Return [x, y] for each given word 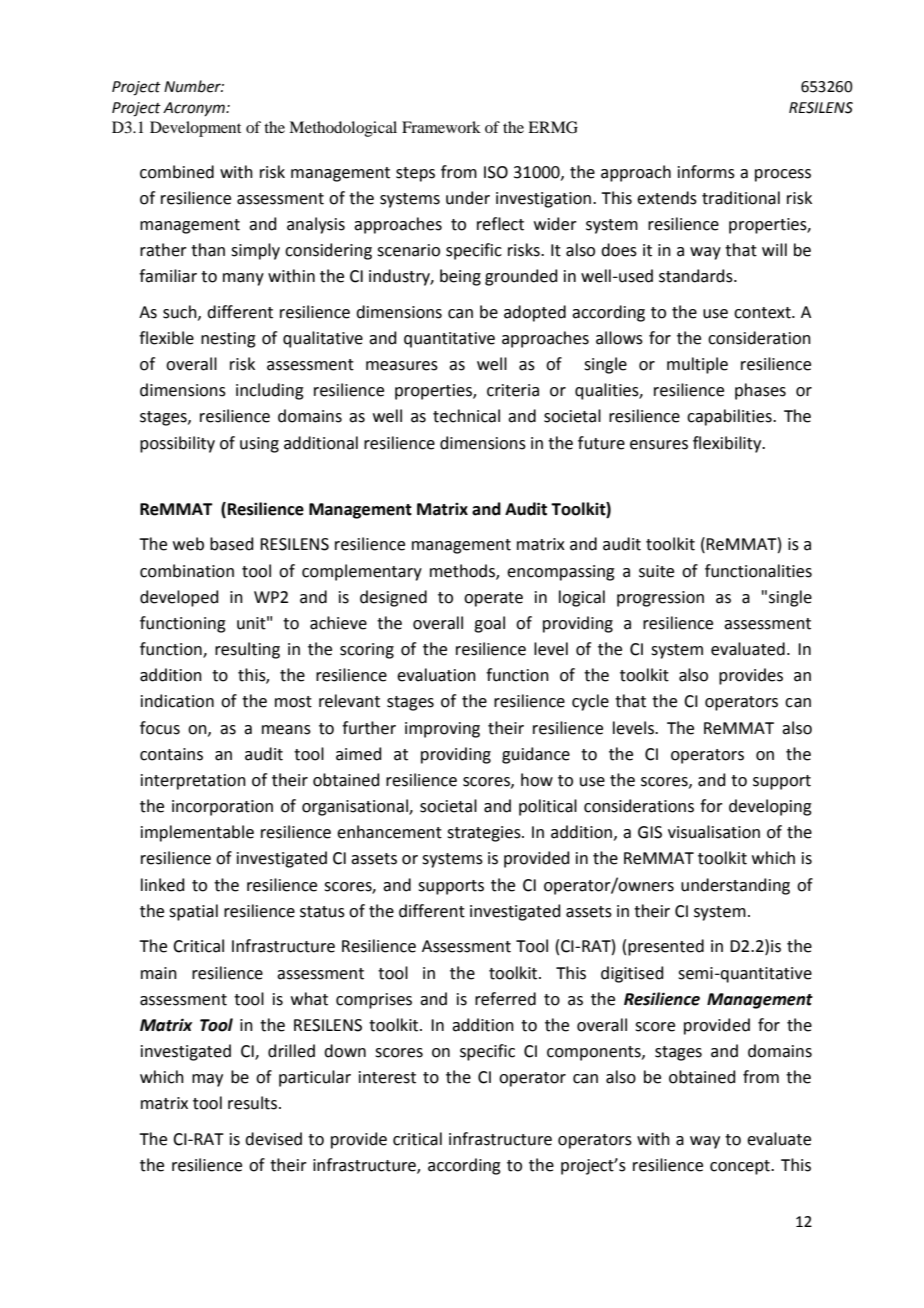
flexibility [728, 444]
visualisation [714, 832]
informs [706, 172]
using [259, 445]
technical [466, 416]
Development [195, 129]
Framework [441, 127]
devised [273, 1139]
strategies [485, 834]
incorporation [222, 808]
